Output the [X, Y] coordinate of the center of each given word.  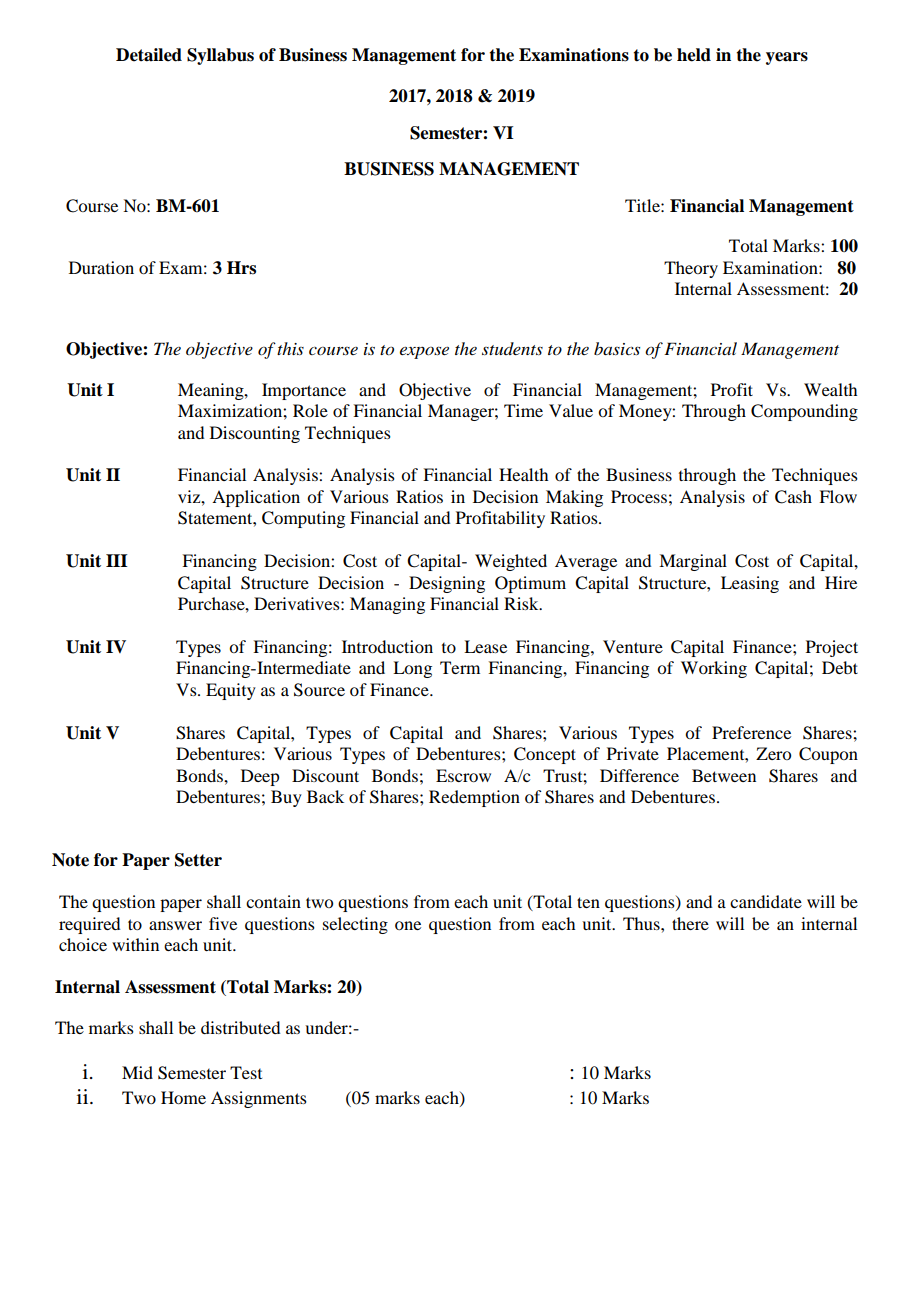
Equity [231, 691]
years [787, 58]
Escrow [463, 775]
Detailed [149, 55]
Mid [137, 1072]
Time [523, 410]
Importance [304, 391]
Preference [751, 732]
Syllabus [220, 56]
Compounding [804, 412]
